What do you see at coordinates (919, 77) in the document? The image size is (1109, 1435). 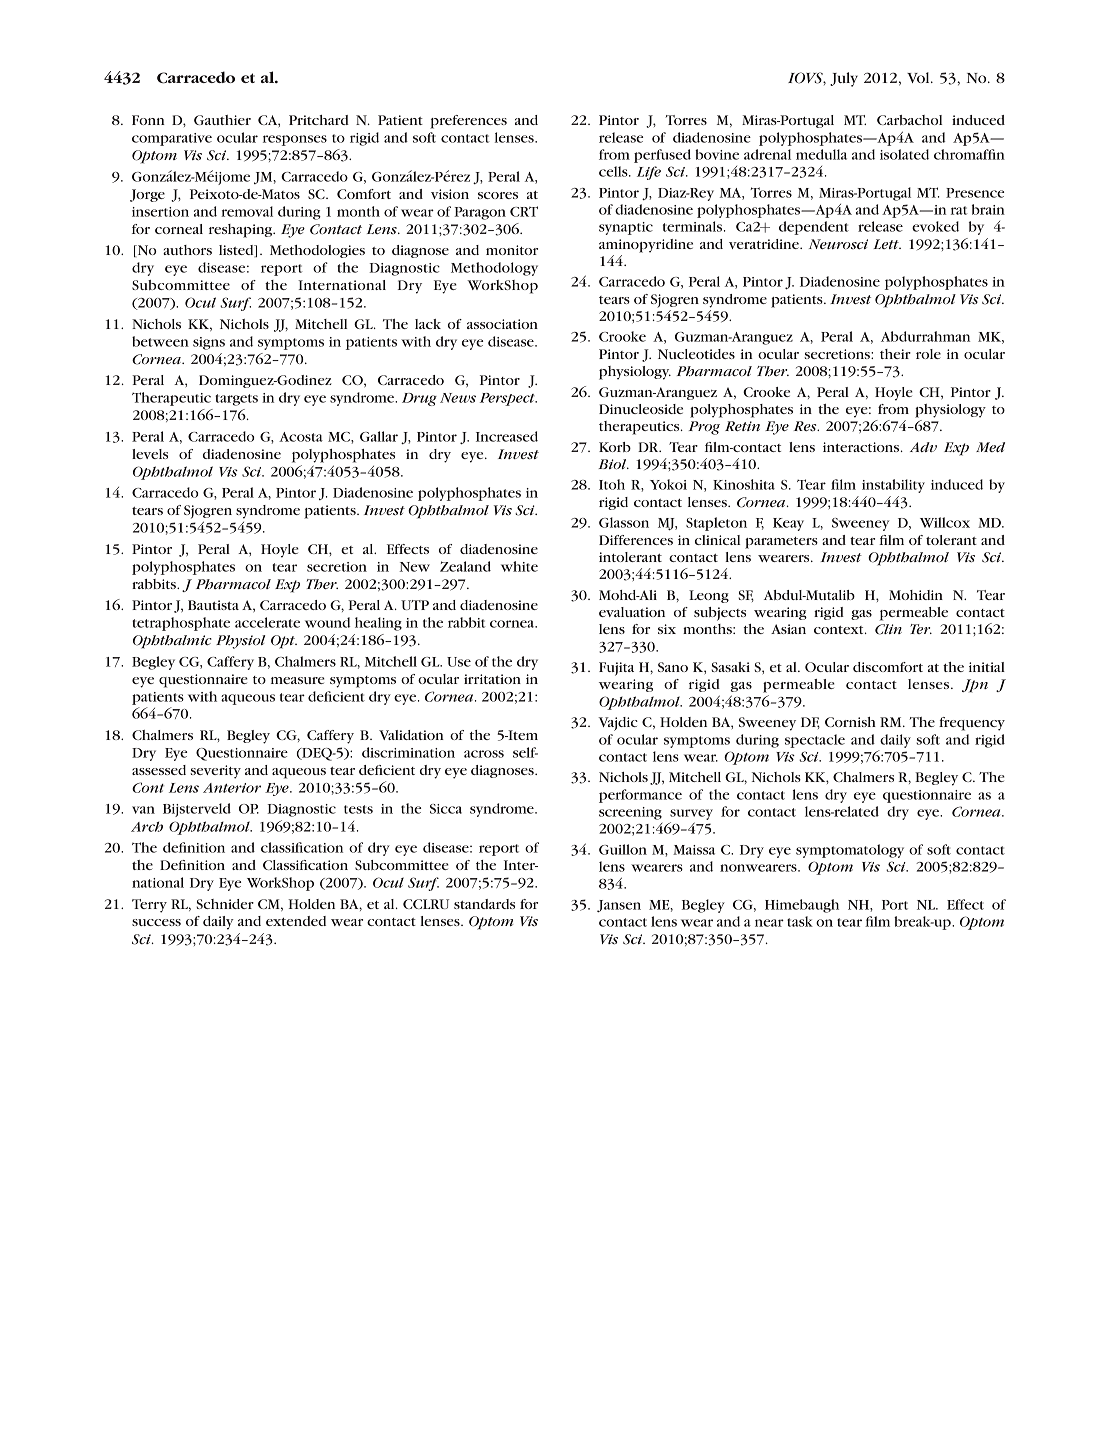 I see `Vol` at bounding box center [919, 77].
